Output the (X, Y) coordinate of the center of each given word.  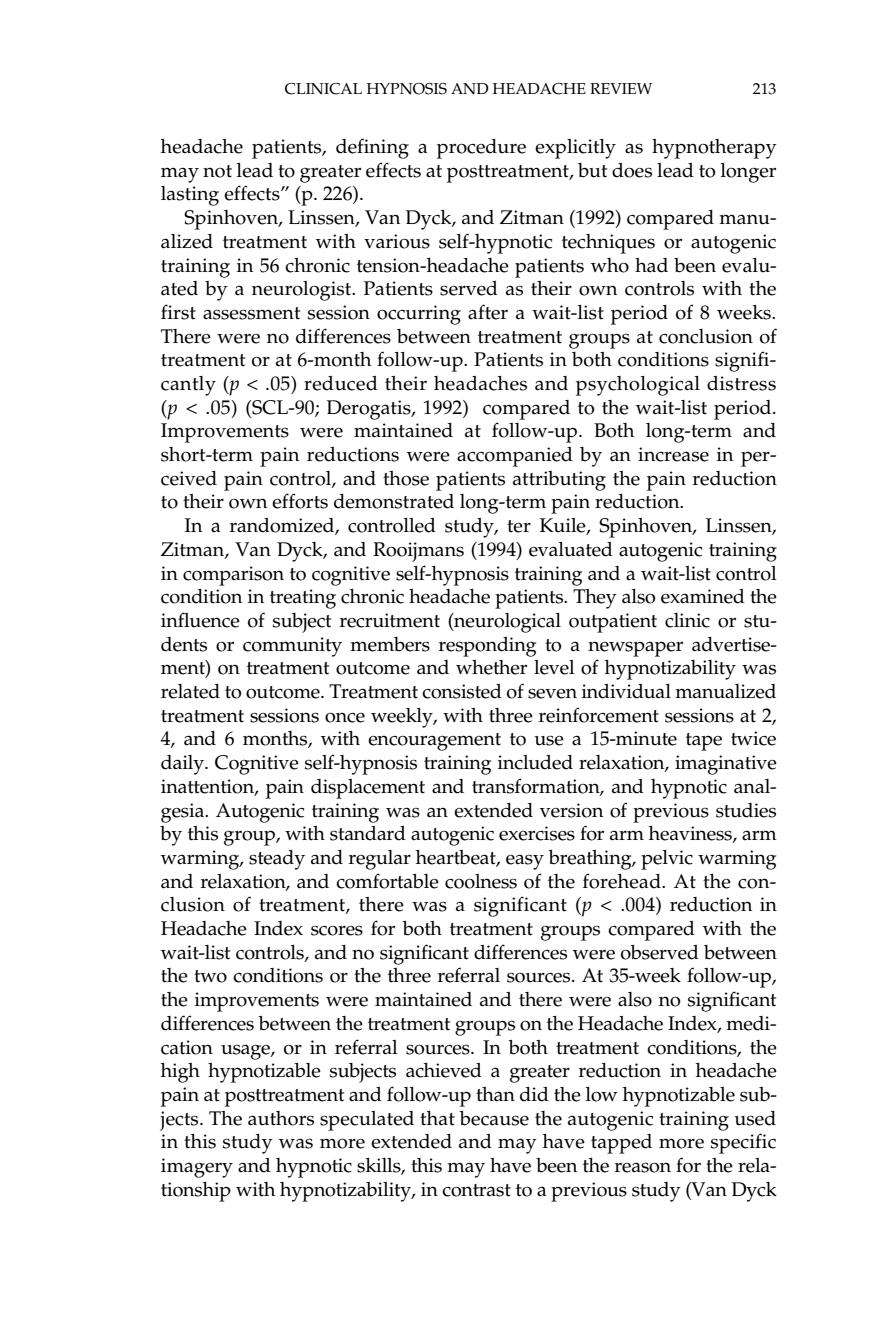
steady (277, 860)
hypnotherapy (714, 149)
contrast (476, 1190)
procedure (481, 149)
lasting (190, 196)
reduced (341, 383)
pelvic (667, 860)
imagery (197, 1168)
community (292, 647)
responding (487, 647)
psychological (638, 386)
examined (703, 596)
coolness (481, 881)
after (488, 312)
